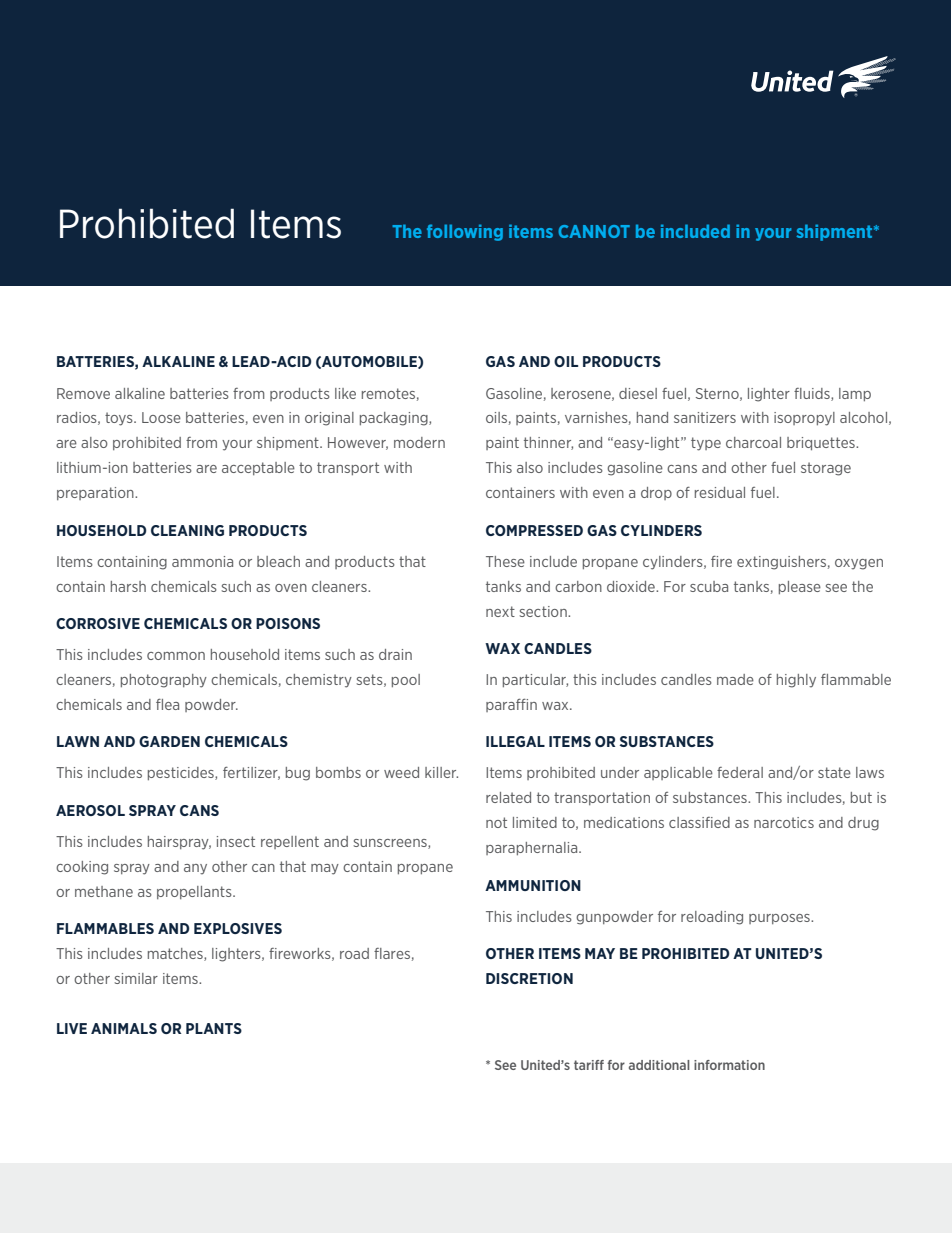  What do you see at coordinates (124, 1028) in the image?
I see `ANIMALS` at bounding box center [124, 1028].
